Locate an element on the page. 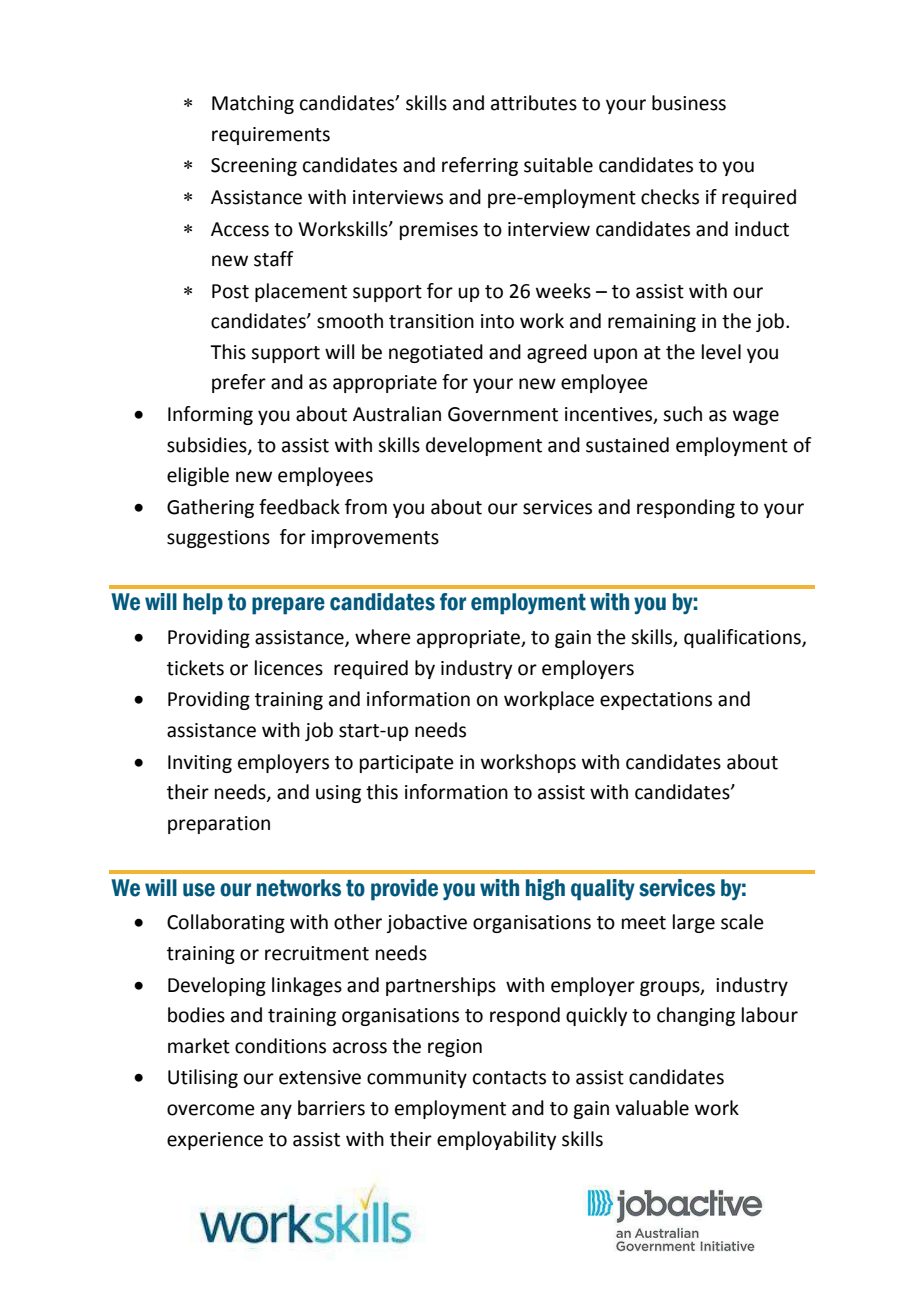 This image has height=1308, width=924. referring is located at coordinates (480, 166).
